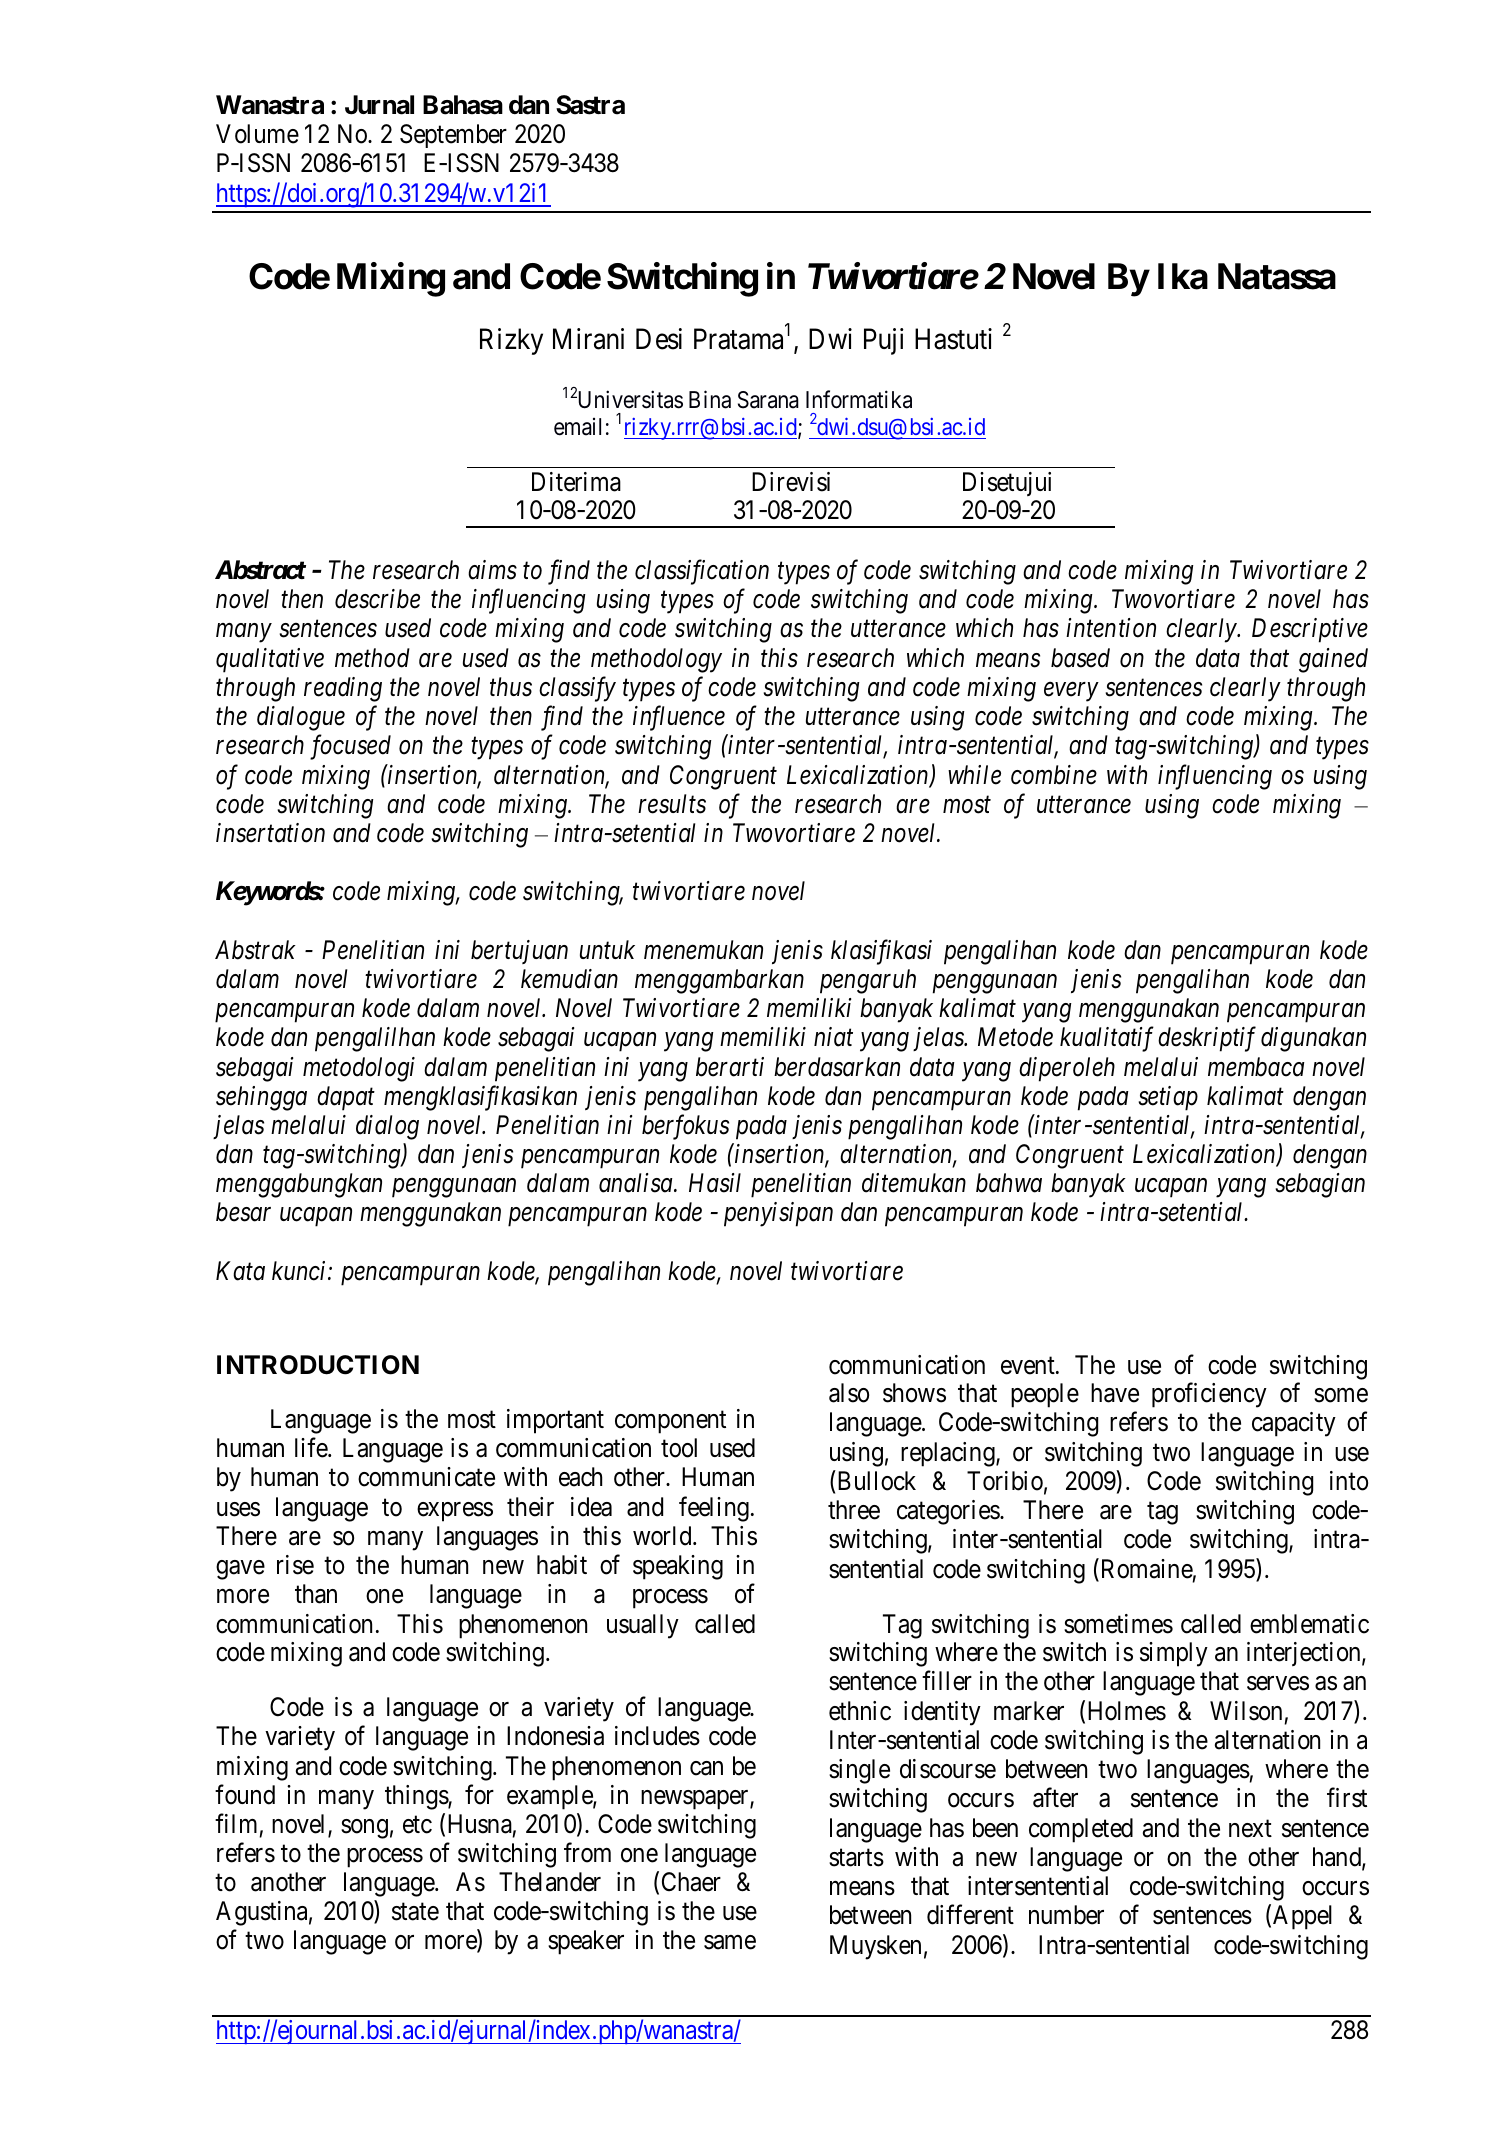  What do you see at coordinates (1111, 628) in the page?
I see `intention` at bounding box center [1111, 628].
